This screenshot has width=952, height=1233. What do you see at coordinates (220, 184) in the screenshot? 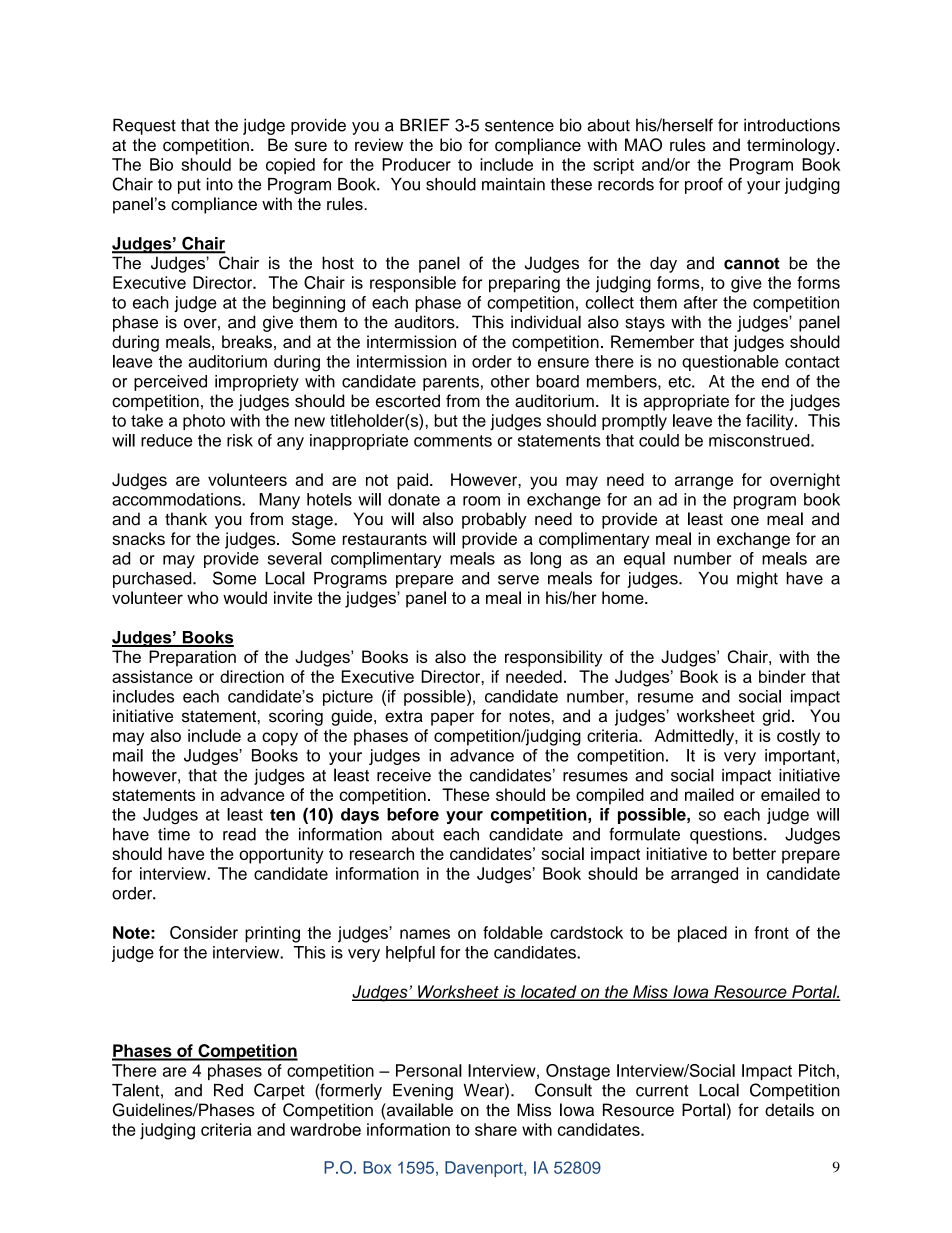
I see `into` at bounding box center [220, 184].
